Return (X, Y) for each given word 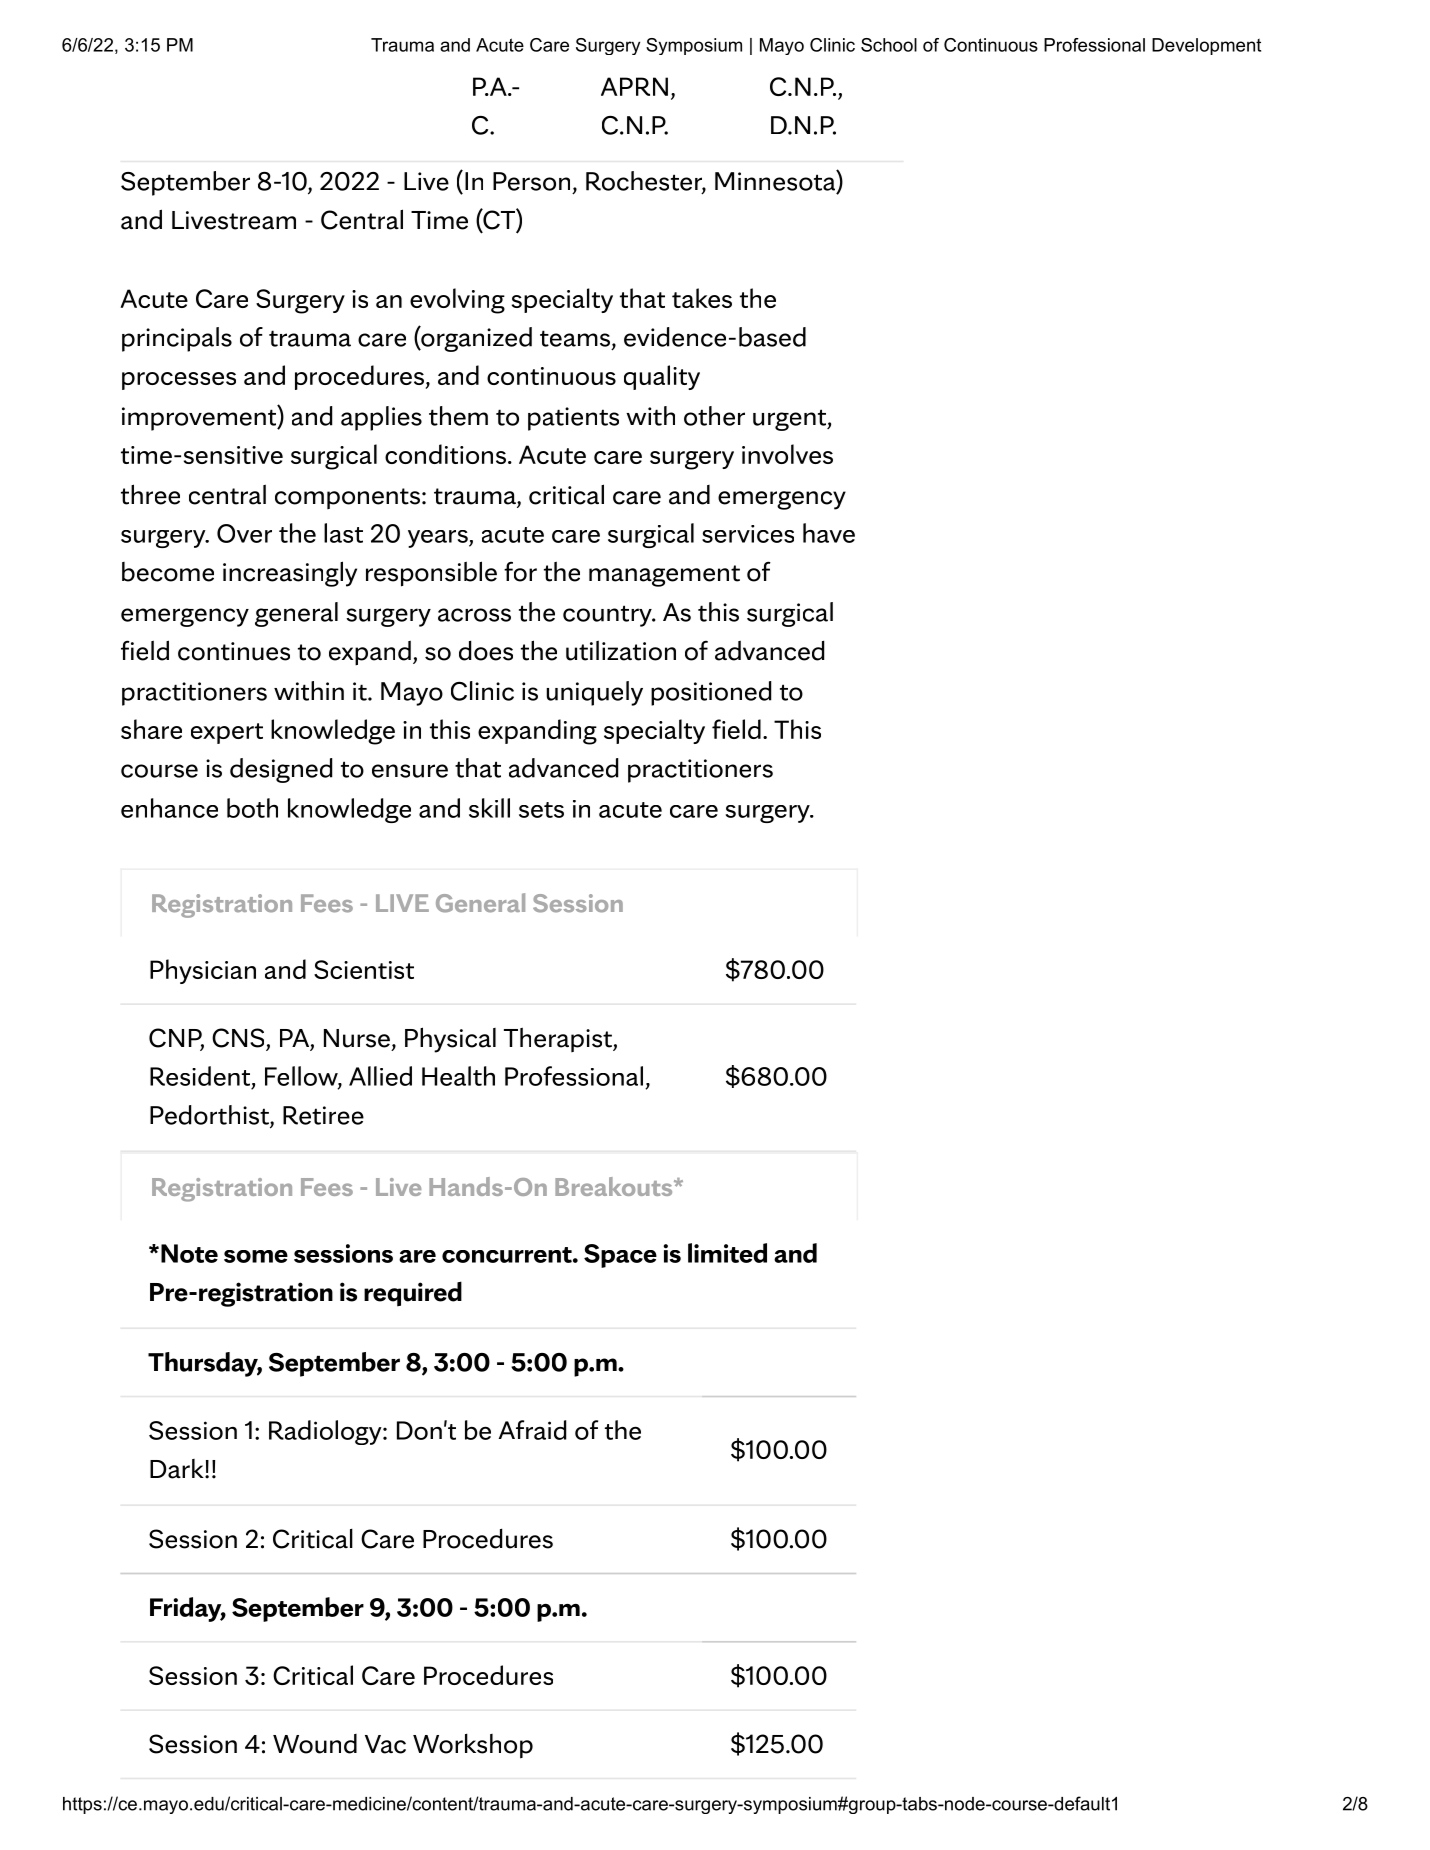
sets (541, 810)
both (252, 808)
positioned (711, 693)
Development (1206, 46)
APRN (634, 86)
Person (531, 181)
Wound (315, 1744)
